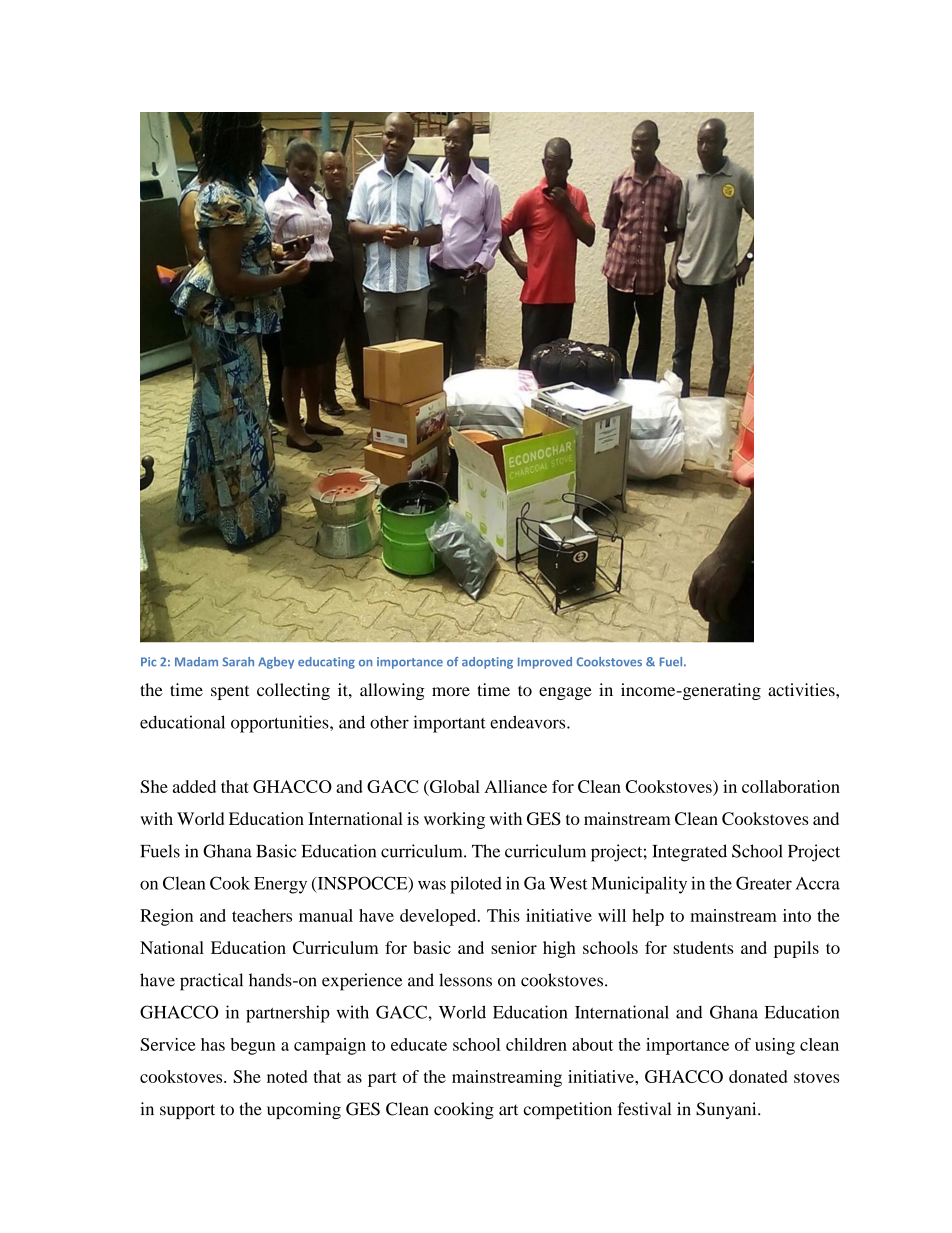 The image size is (952, 1233). What do you see at coordinates (454, 786) in the image?
I see `Global` at bounding box center [454, 786].
